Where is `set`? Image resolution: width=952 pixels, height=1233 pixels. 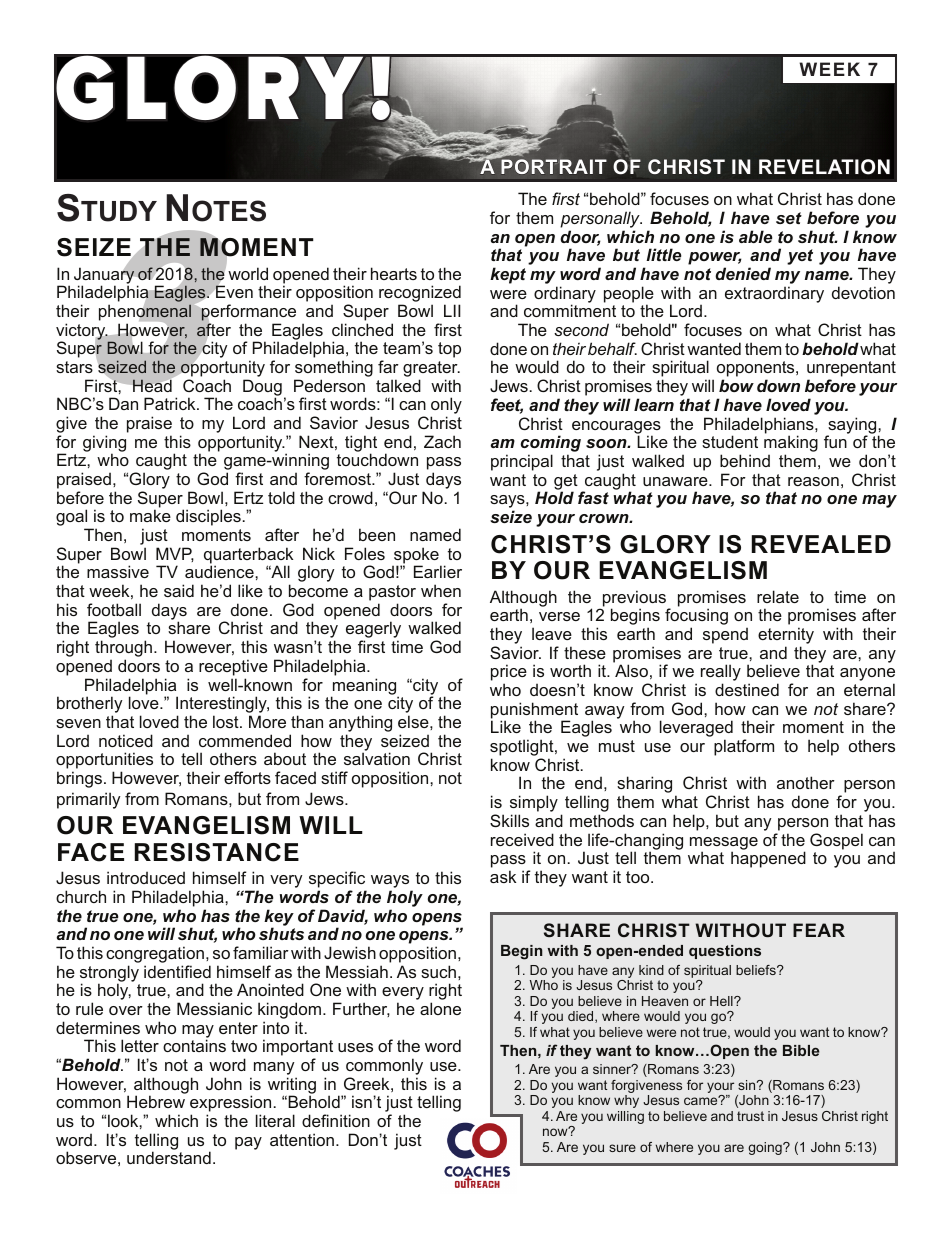
set is located at coordinates (789, 218).
